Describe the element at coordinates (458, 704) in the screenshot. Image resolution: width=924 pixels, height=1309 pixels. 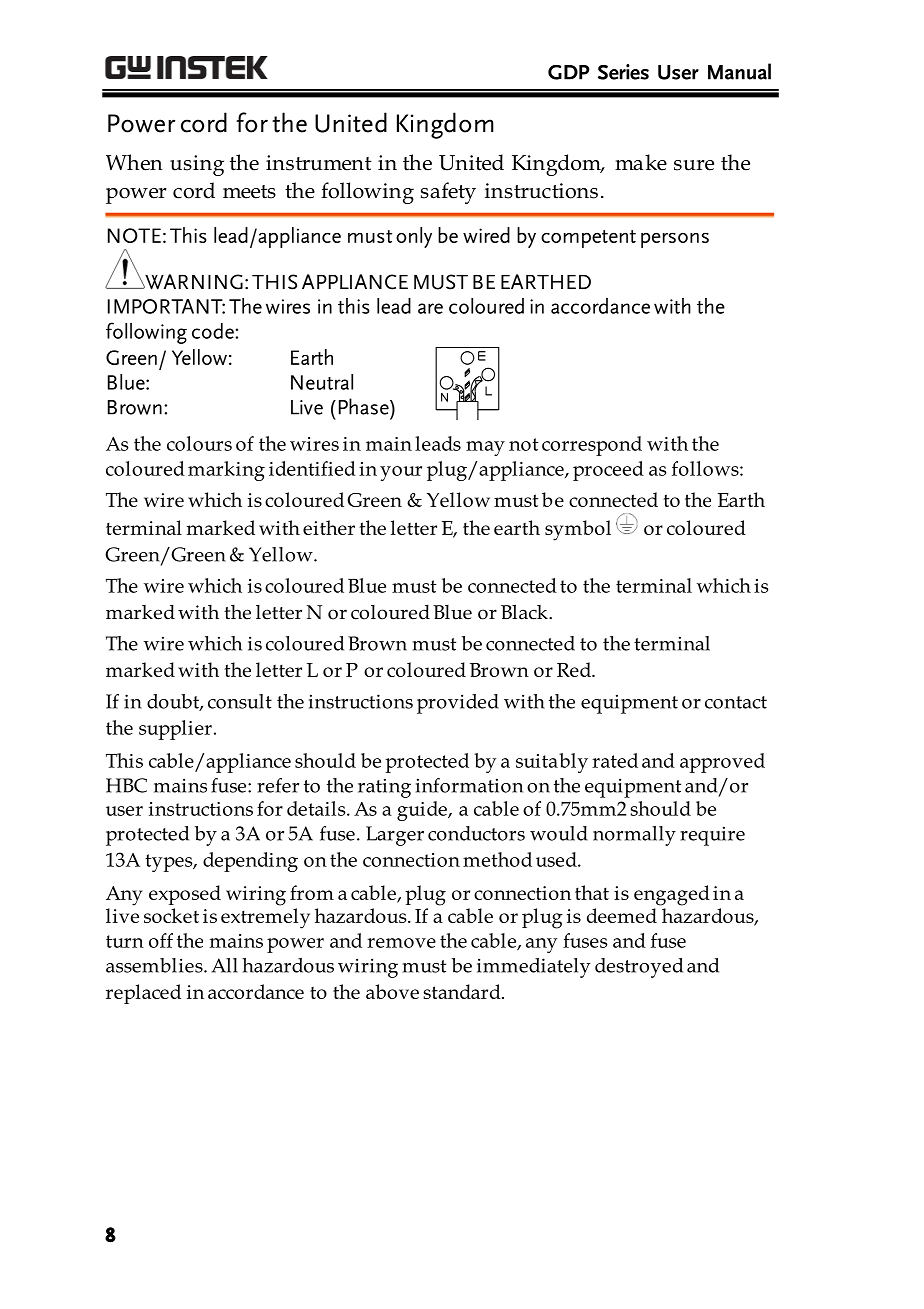
I see `provided` at that location.
